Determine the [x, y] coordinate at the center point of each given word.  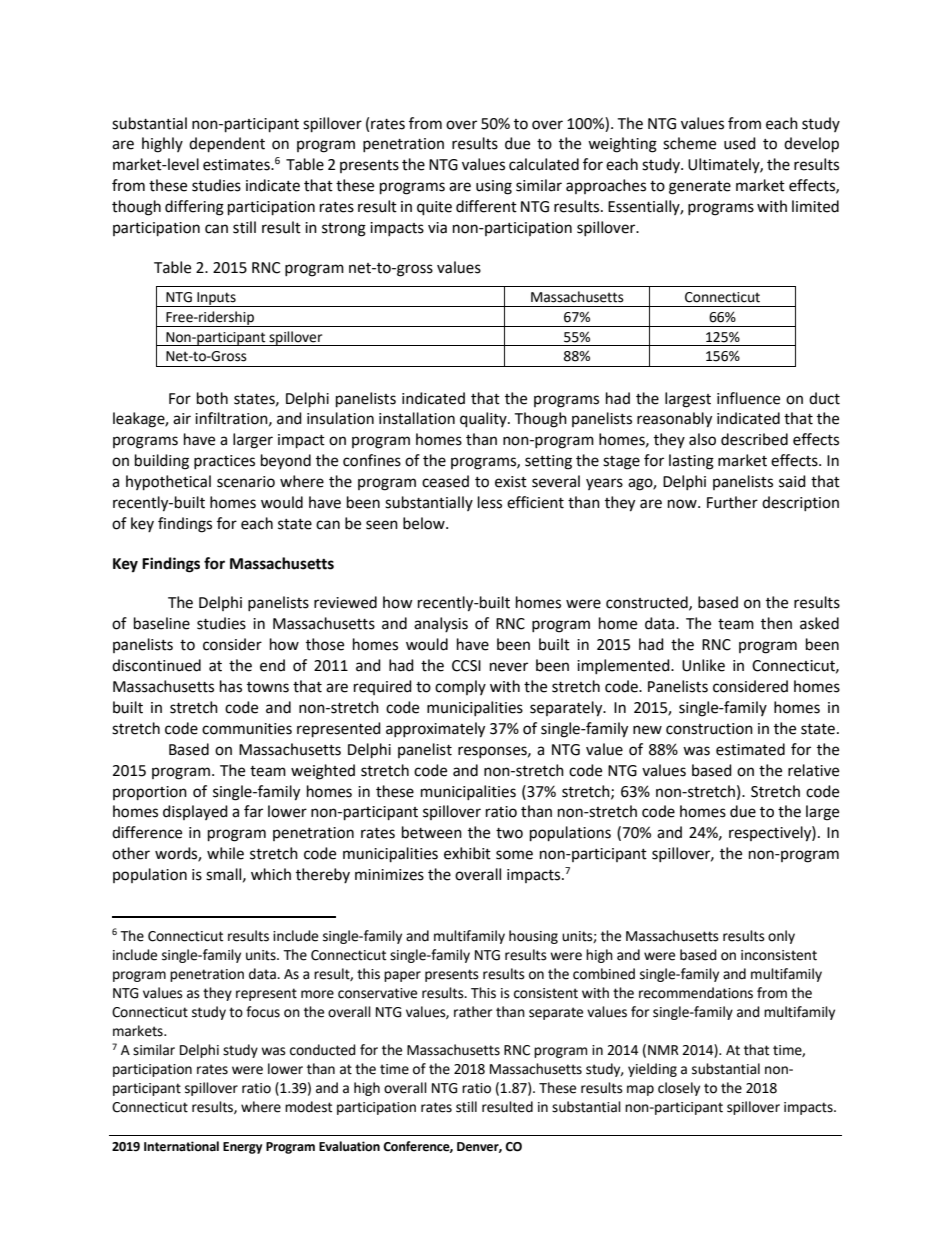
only [781, 937]
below [425, 523]
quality [484, 420]
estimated [750, 749]
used [740, 143]
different [486, 206]
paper [402, 976]
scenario [246, 482]
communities [247, 729]
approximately [435, 730]
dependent [227, 145]
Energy [242, 1148]
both [212, 398]
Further [732, 502]
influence [748, 398]
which [271, 874]
